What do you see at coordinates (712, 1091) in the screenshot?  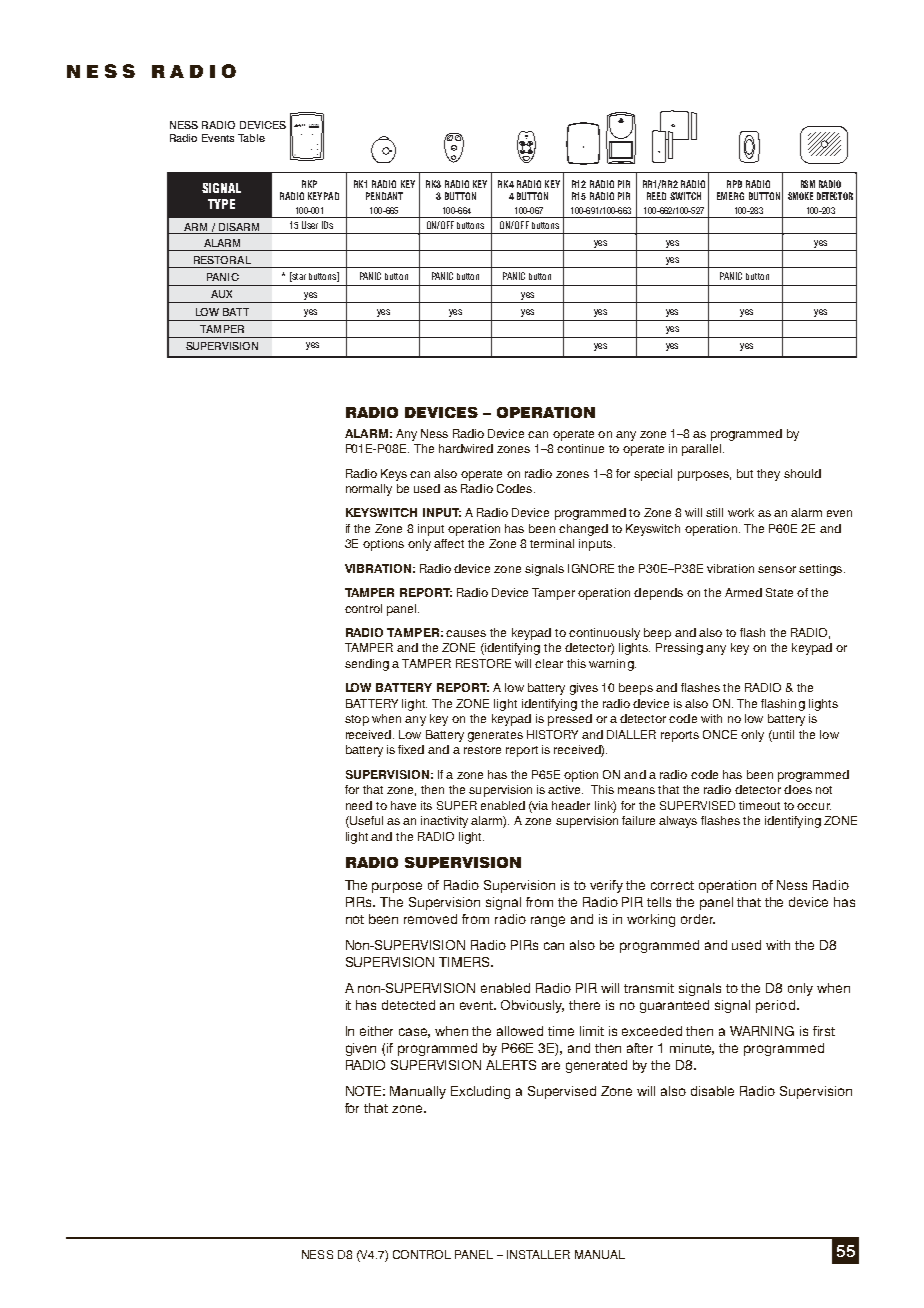 I see `disable` at bounding box center [712, 1091].
